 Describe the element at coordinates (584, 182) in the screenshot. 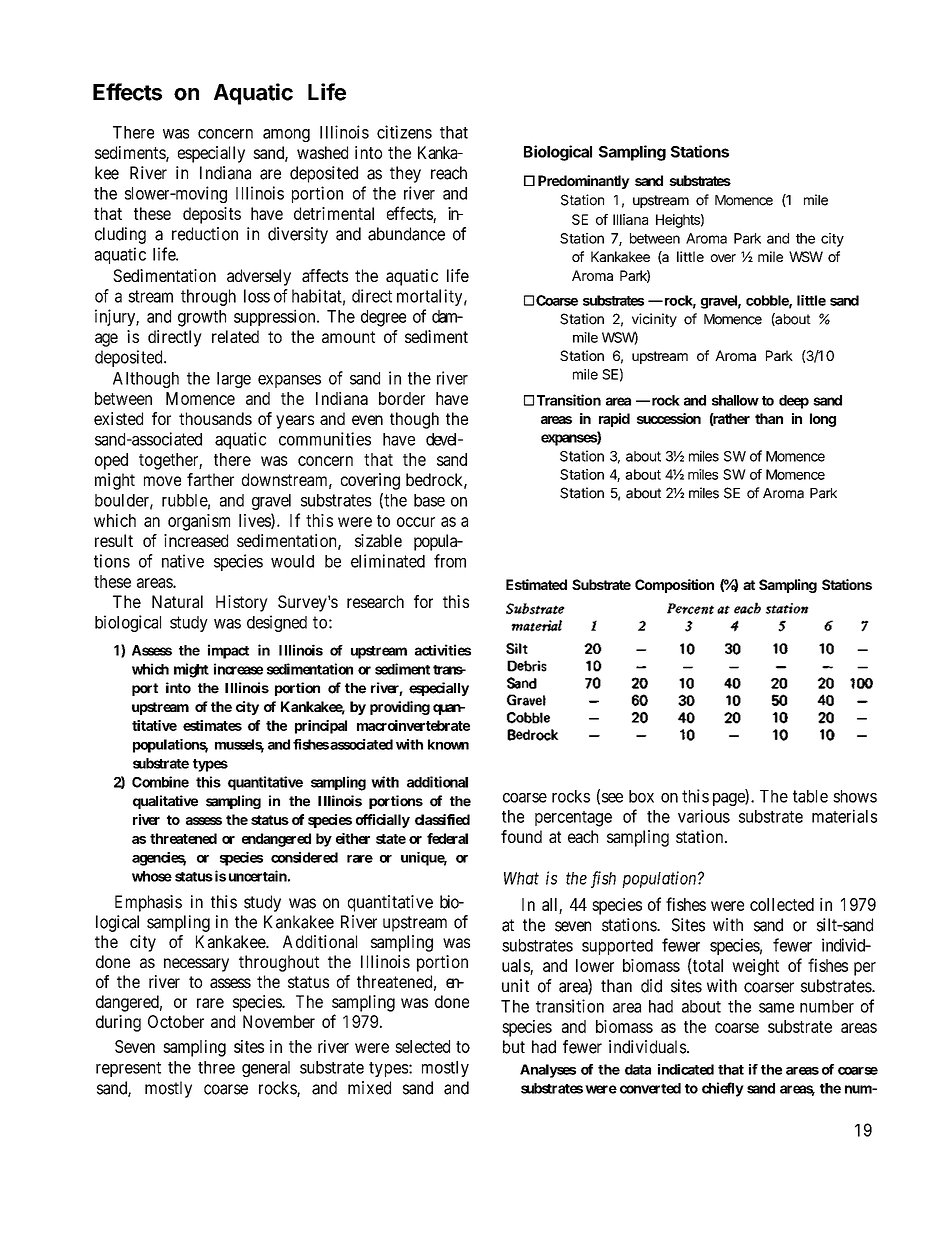

I see `Predominantly` at that location.
